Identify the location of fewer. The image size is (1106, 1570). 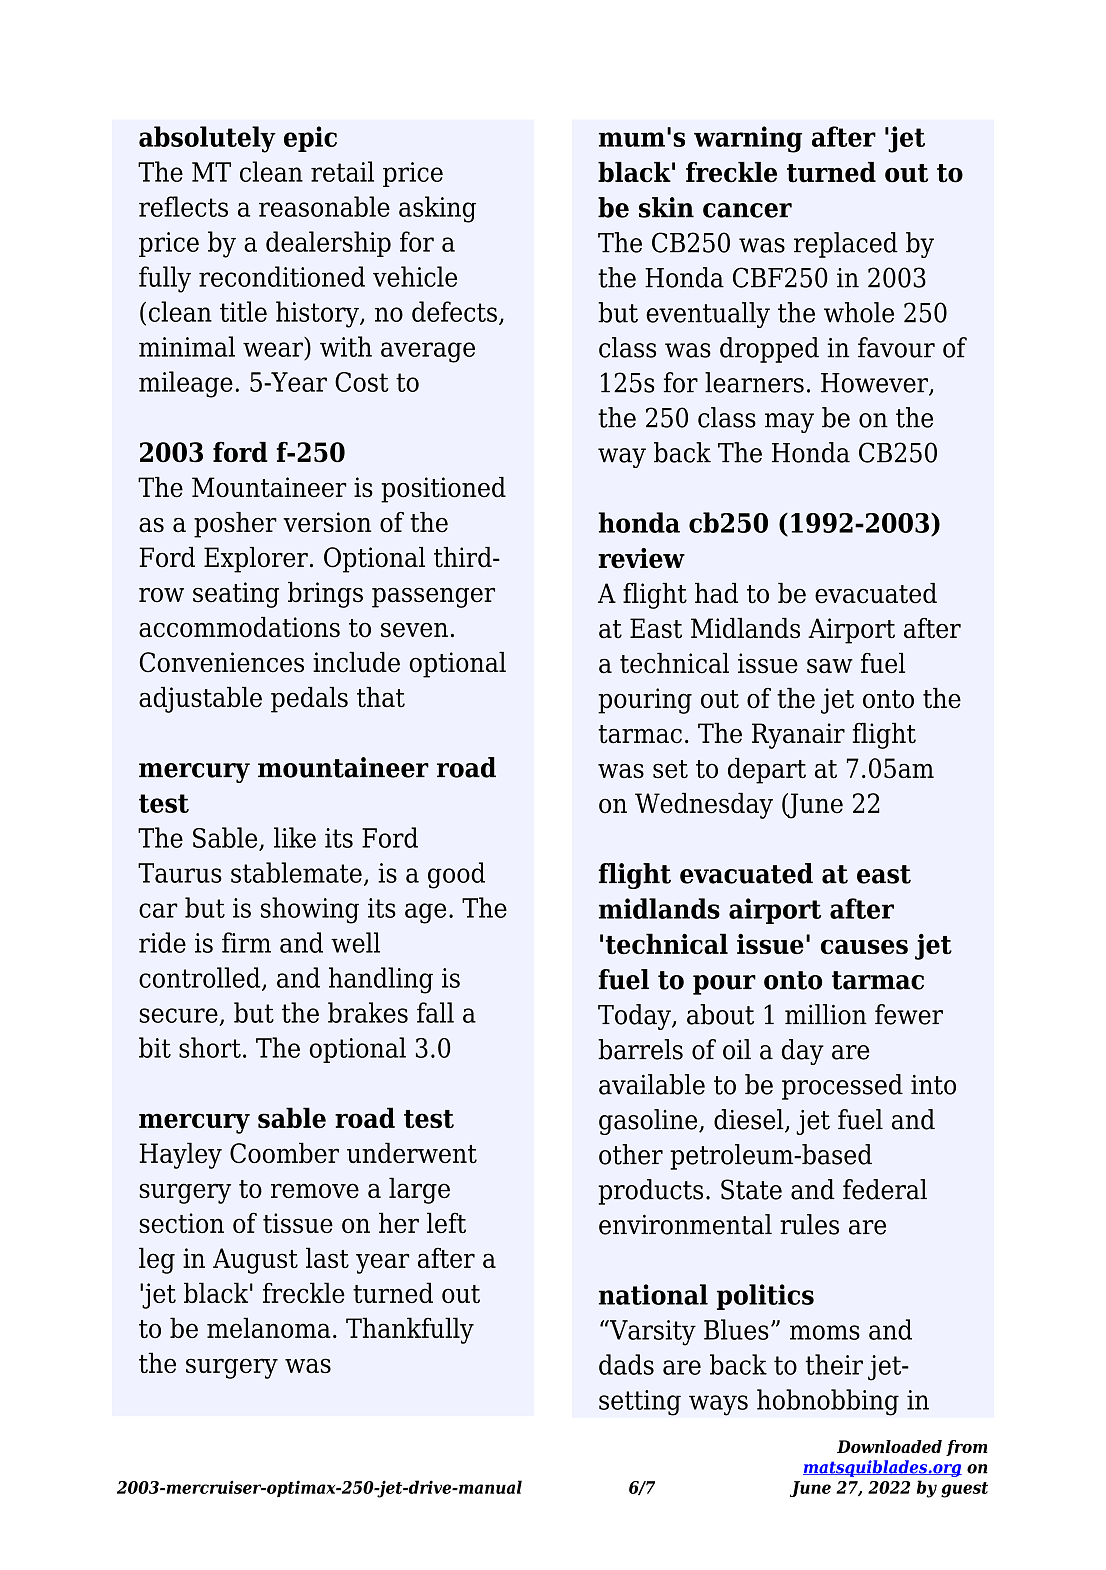
(909, 1014).
